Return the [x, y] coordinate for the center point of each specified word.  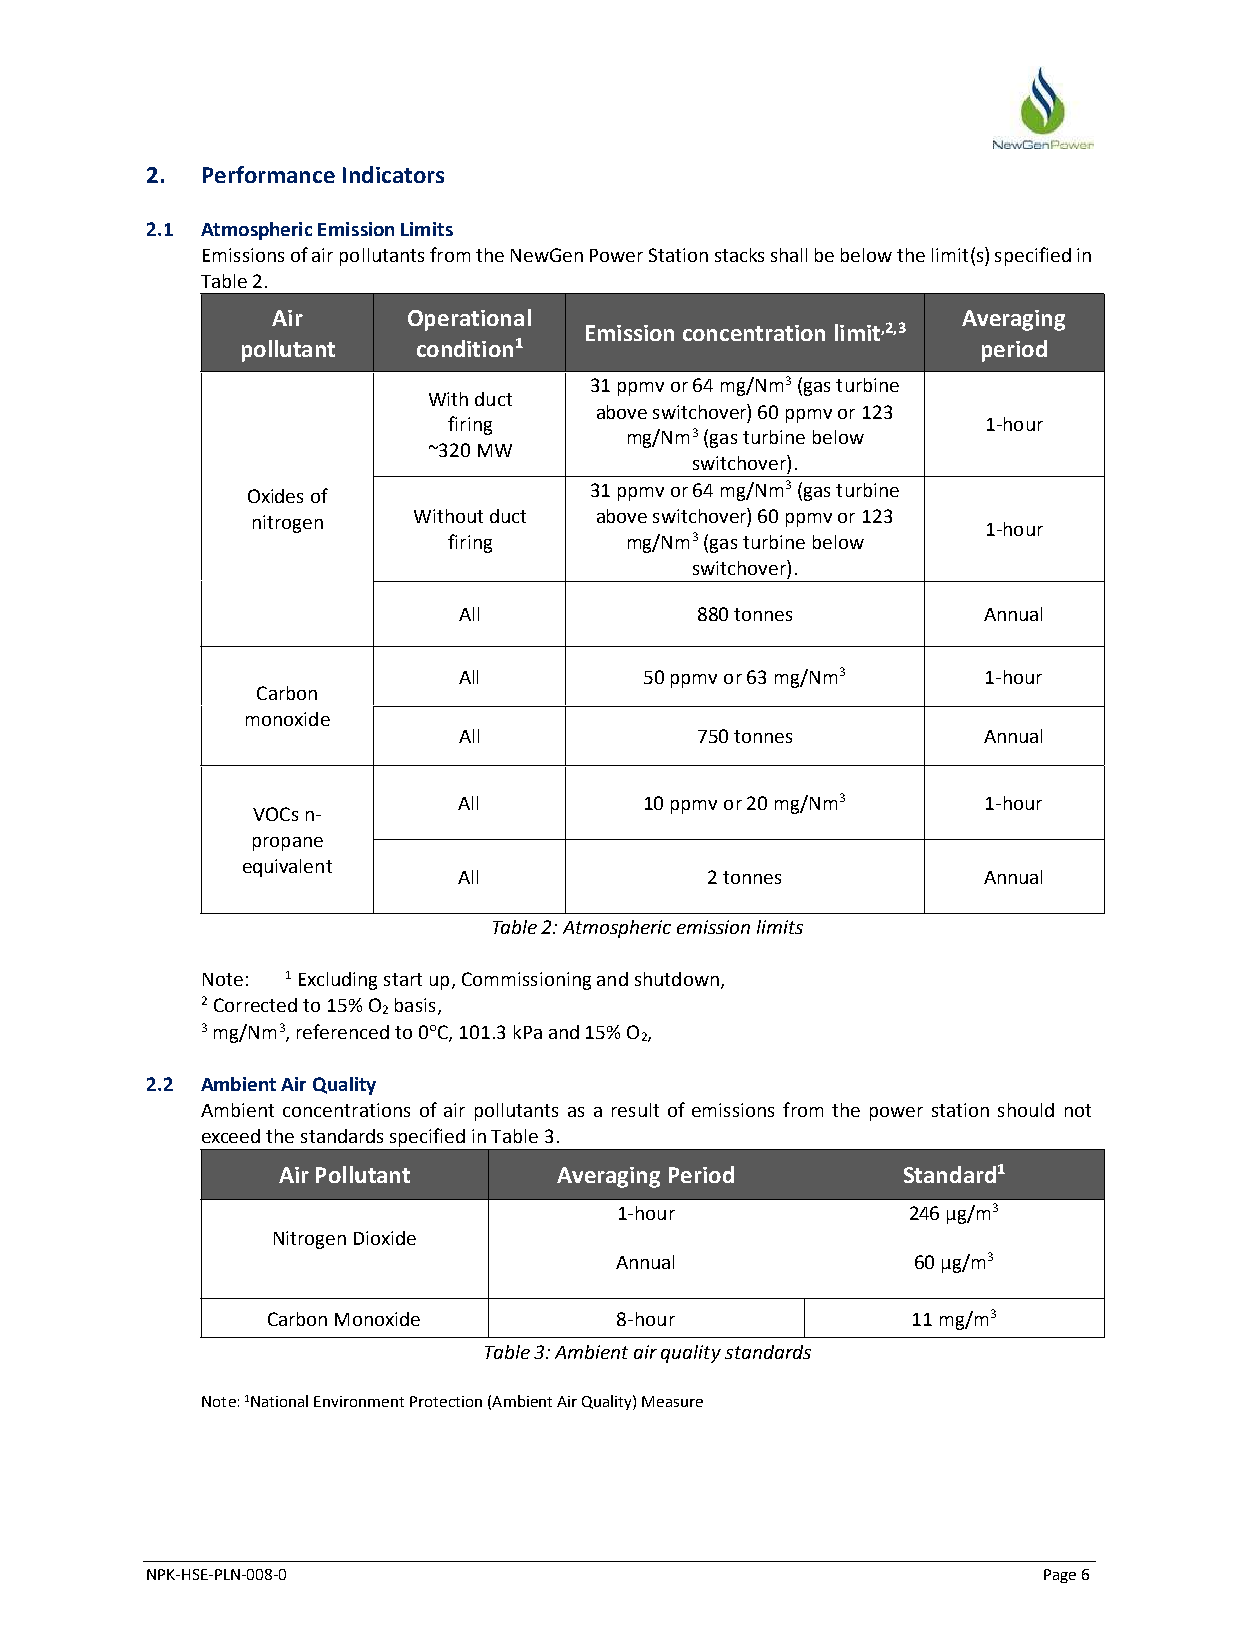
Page [1060, 1576]
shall [789, 255]
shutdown [677, 979]
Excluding [338, 981]
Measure [672, 1401]
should [1026, 1110]
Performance [269, 174]
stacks [739, 255]
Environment [359, 1401]
